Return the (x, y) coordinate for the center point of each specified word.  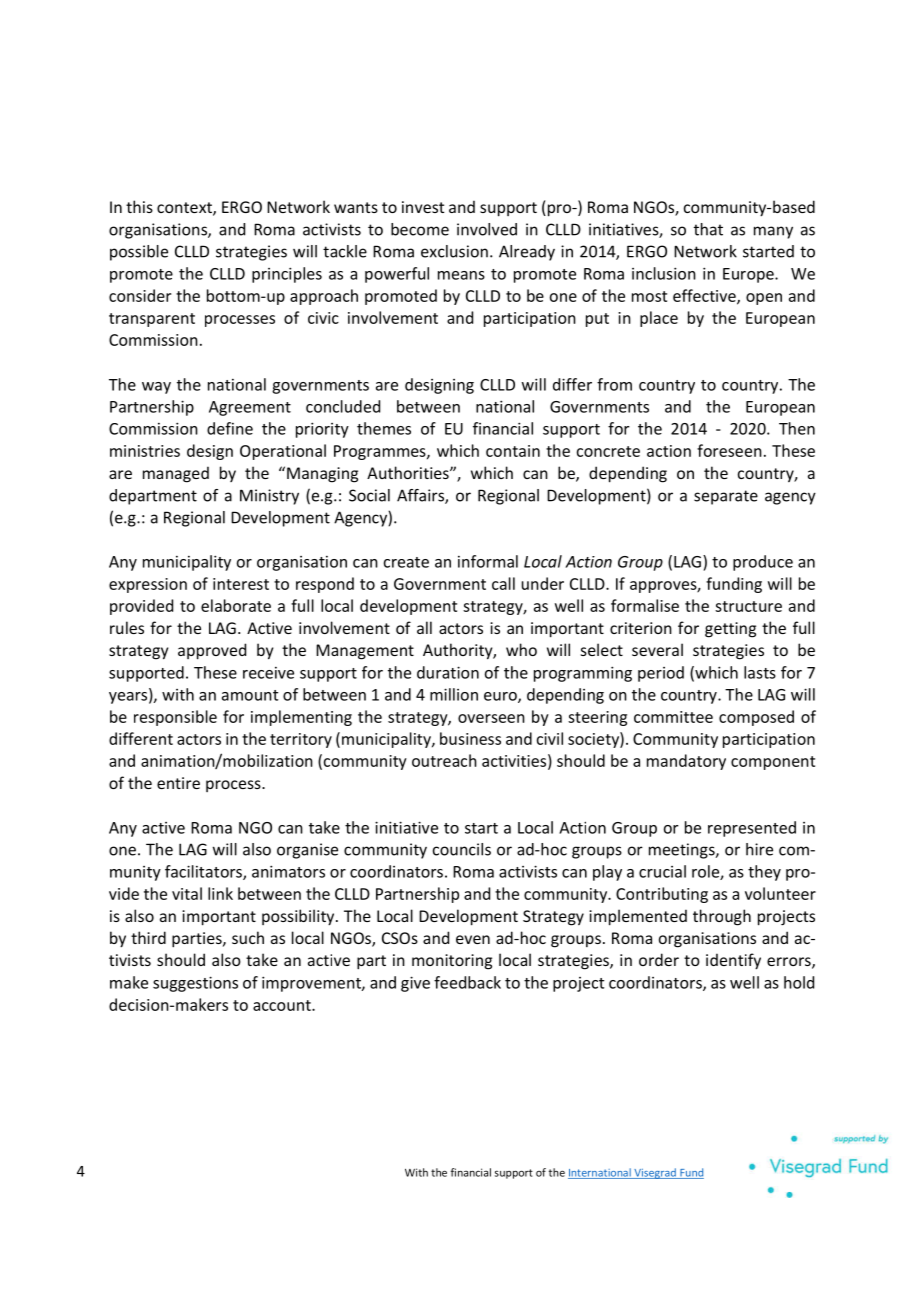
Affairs (421, 496)
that (708, 229)
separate (726, 497)
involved (487, 229)
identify (733, 961)
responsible (175, 718)
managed (176, 474)
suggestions (195, 984)
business (470, 738)
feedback (467, 982)
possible (139, 253)
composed (756, 718)
